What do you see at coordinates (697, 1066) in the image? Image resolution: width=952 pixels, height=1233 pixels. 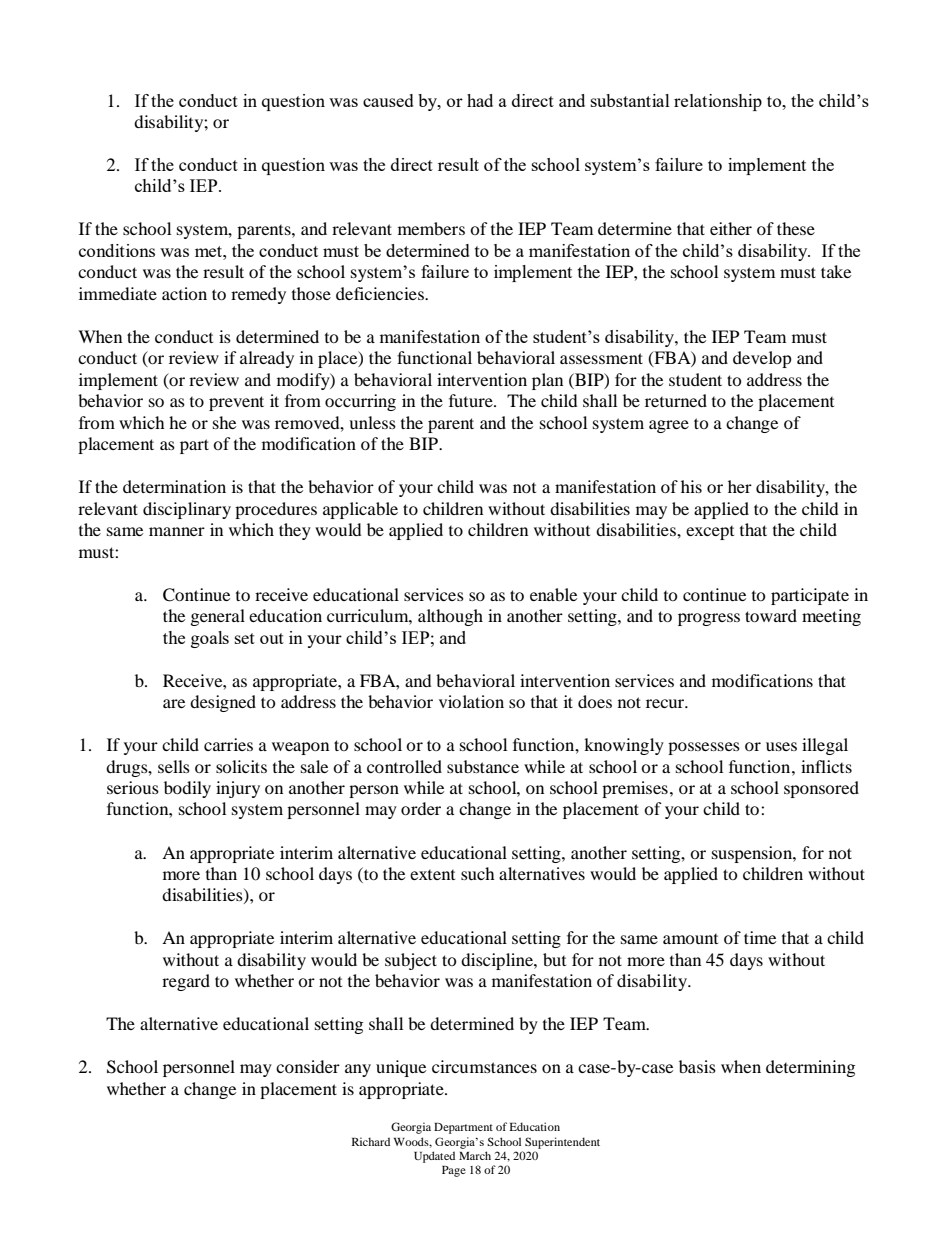 I see `basis` at bounding box center [697, 1066].
